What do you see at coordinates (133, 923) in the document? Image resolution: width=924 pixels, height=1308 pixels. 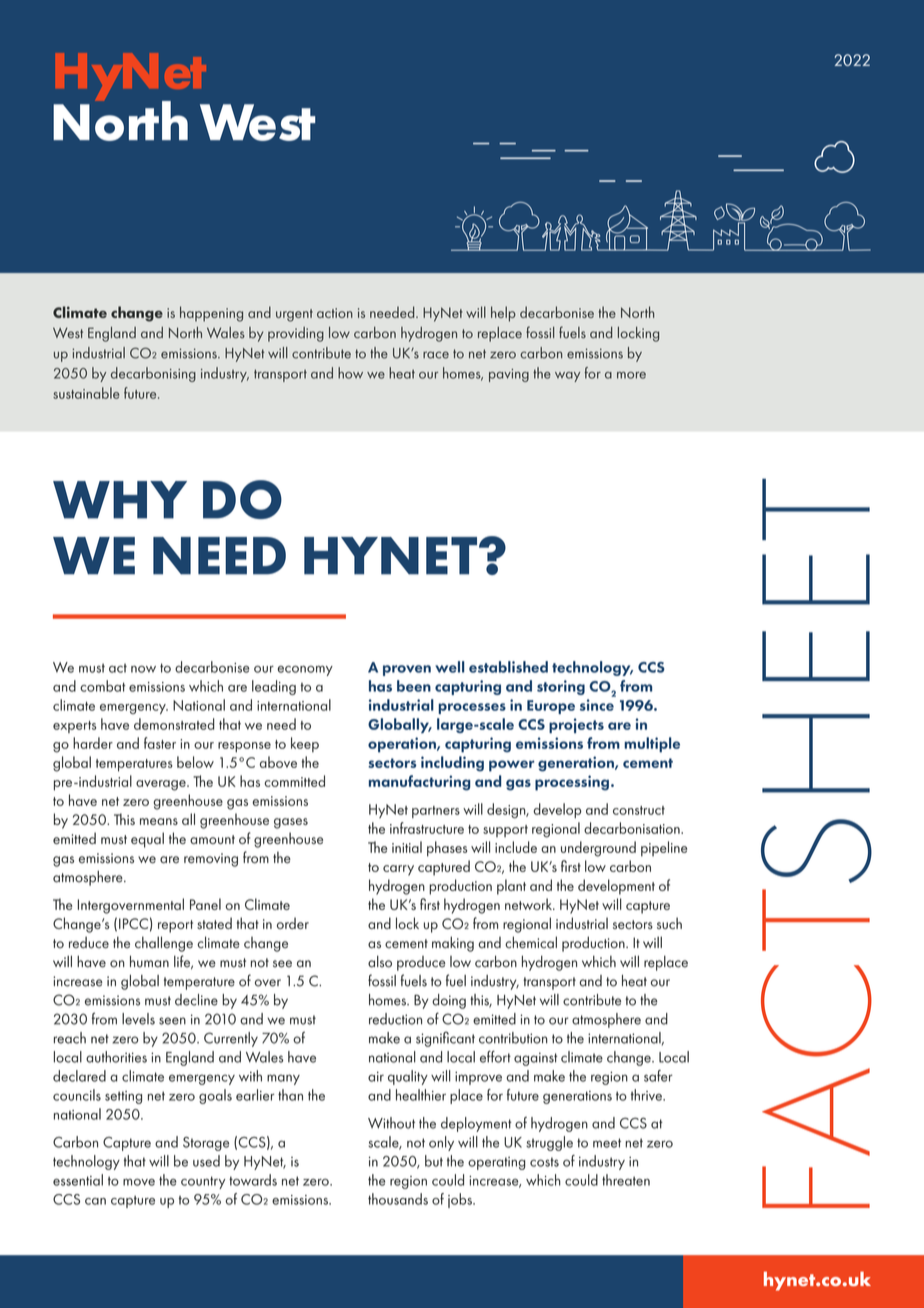 I see `IPCC` at bounding box center [133, 923].
